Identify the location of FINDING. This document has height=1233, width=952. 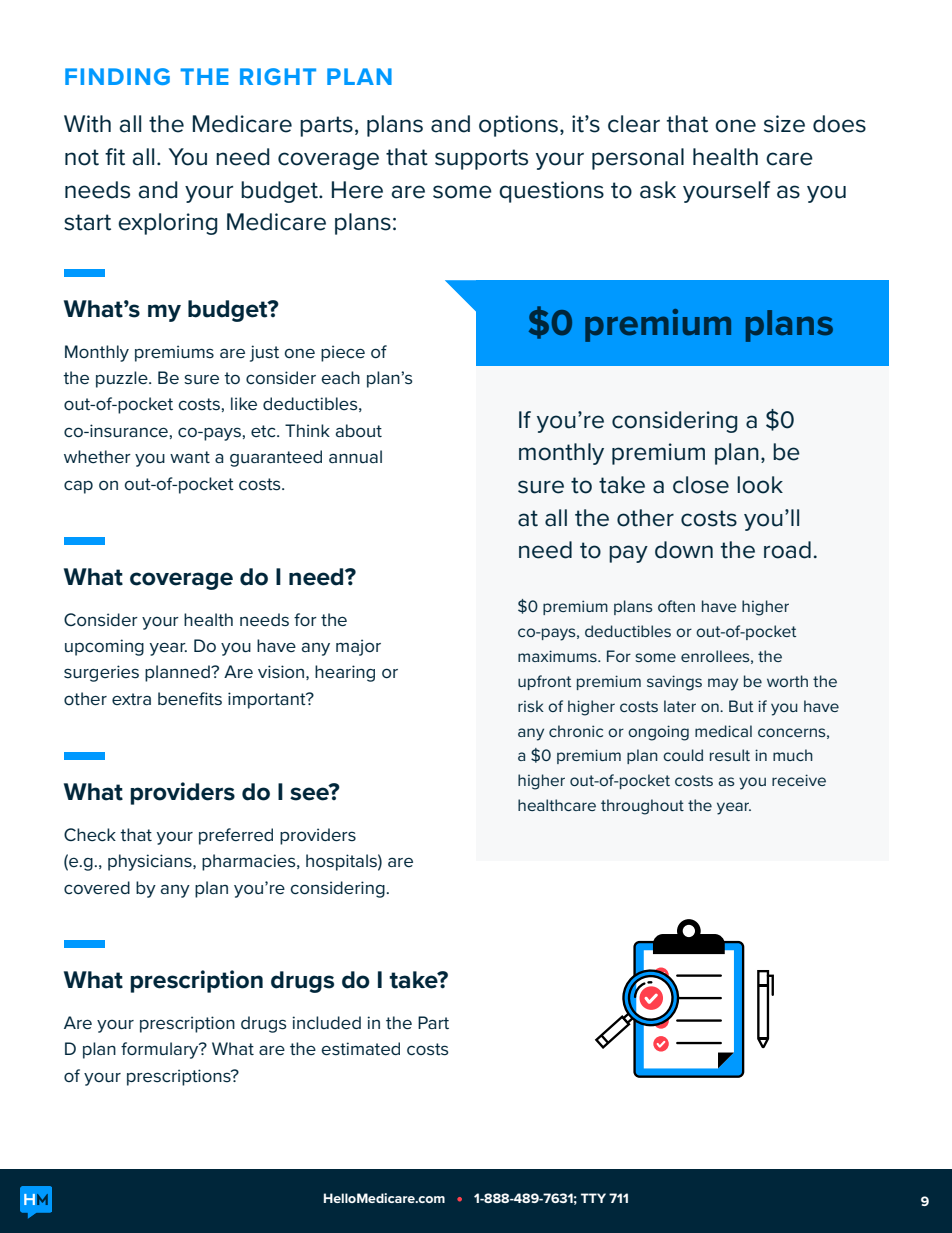
(117, 76).
